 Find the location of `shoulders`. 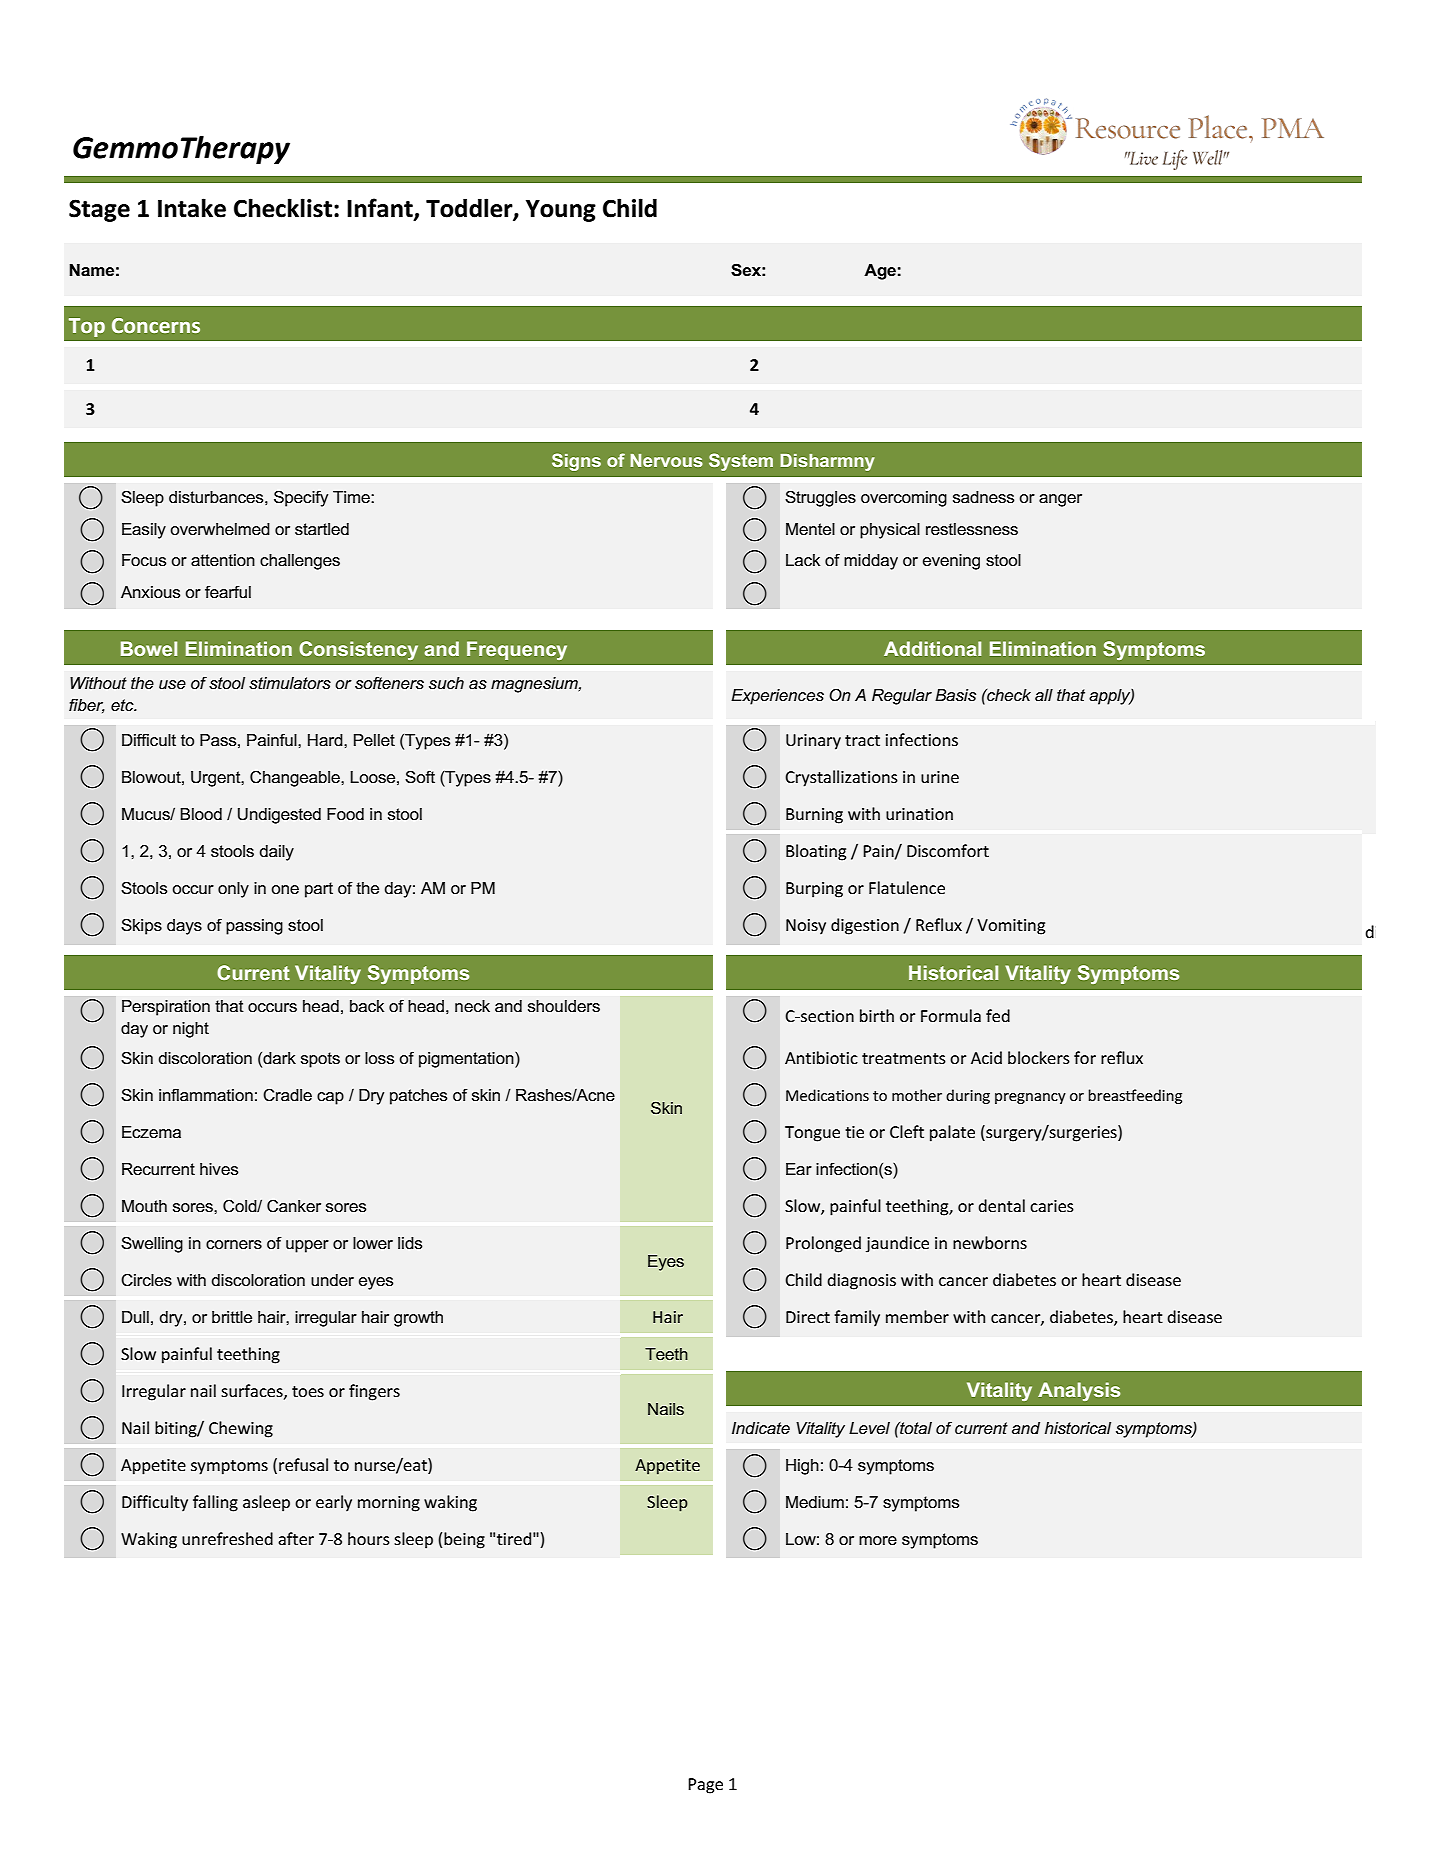

shoulders is located at coordinates (564, 1006).
